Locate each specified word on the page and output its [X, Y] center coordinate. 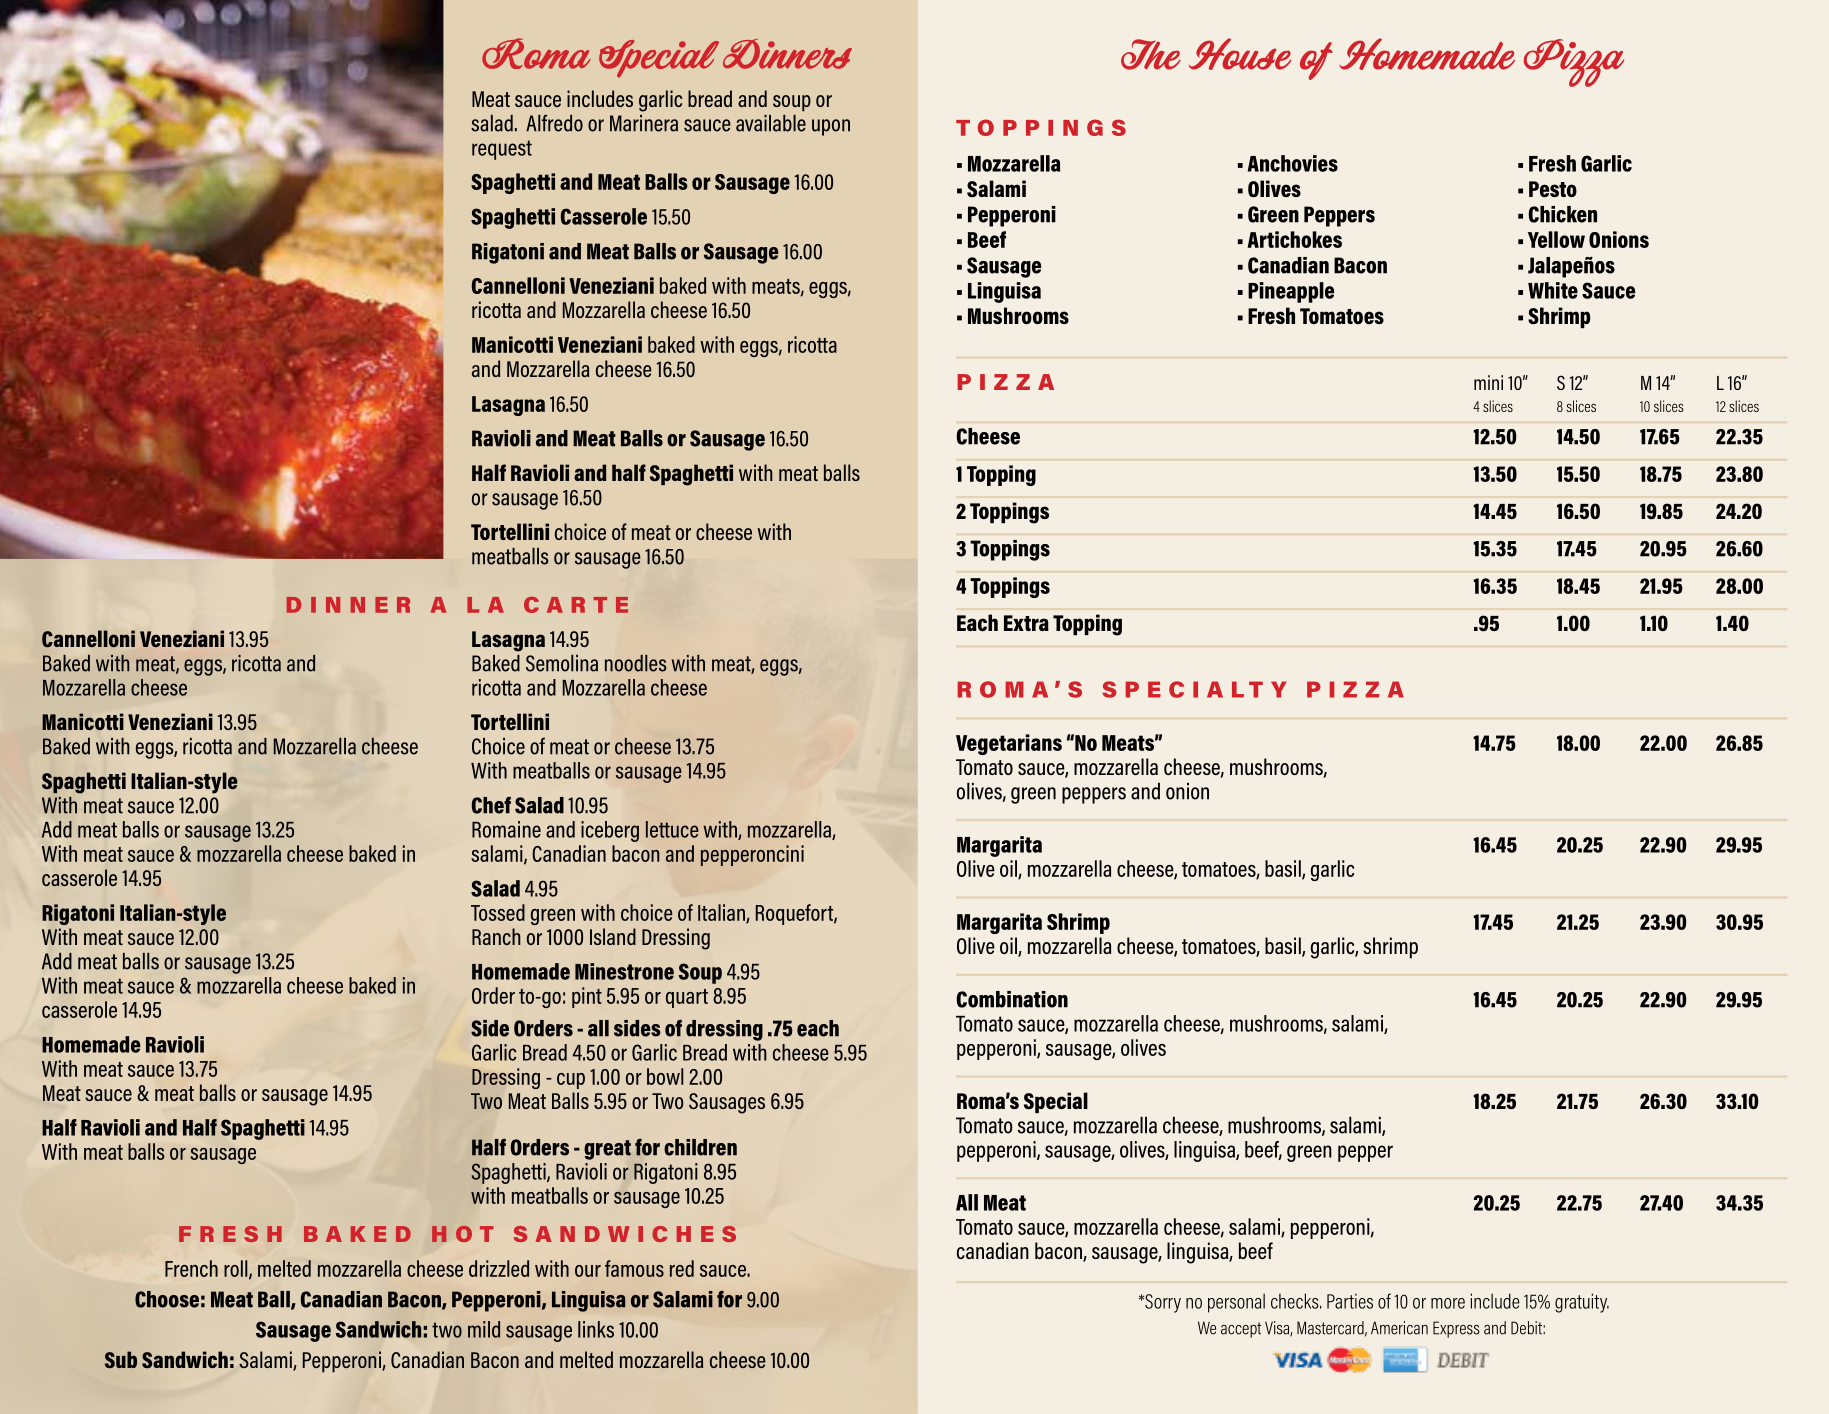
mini [1488, 382]
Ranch [496, 936]
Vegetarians [1009, 744]
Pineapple [1291, 292]
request [502, 150]
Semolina [562, 663]
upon [831, 127]
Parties [1350, 1301]
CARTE [576, 605]
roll [237, 1269]
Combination [1012, 999]
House [1240, 54]
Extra [1026, 623]
